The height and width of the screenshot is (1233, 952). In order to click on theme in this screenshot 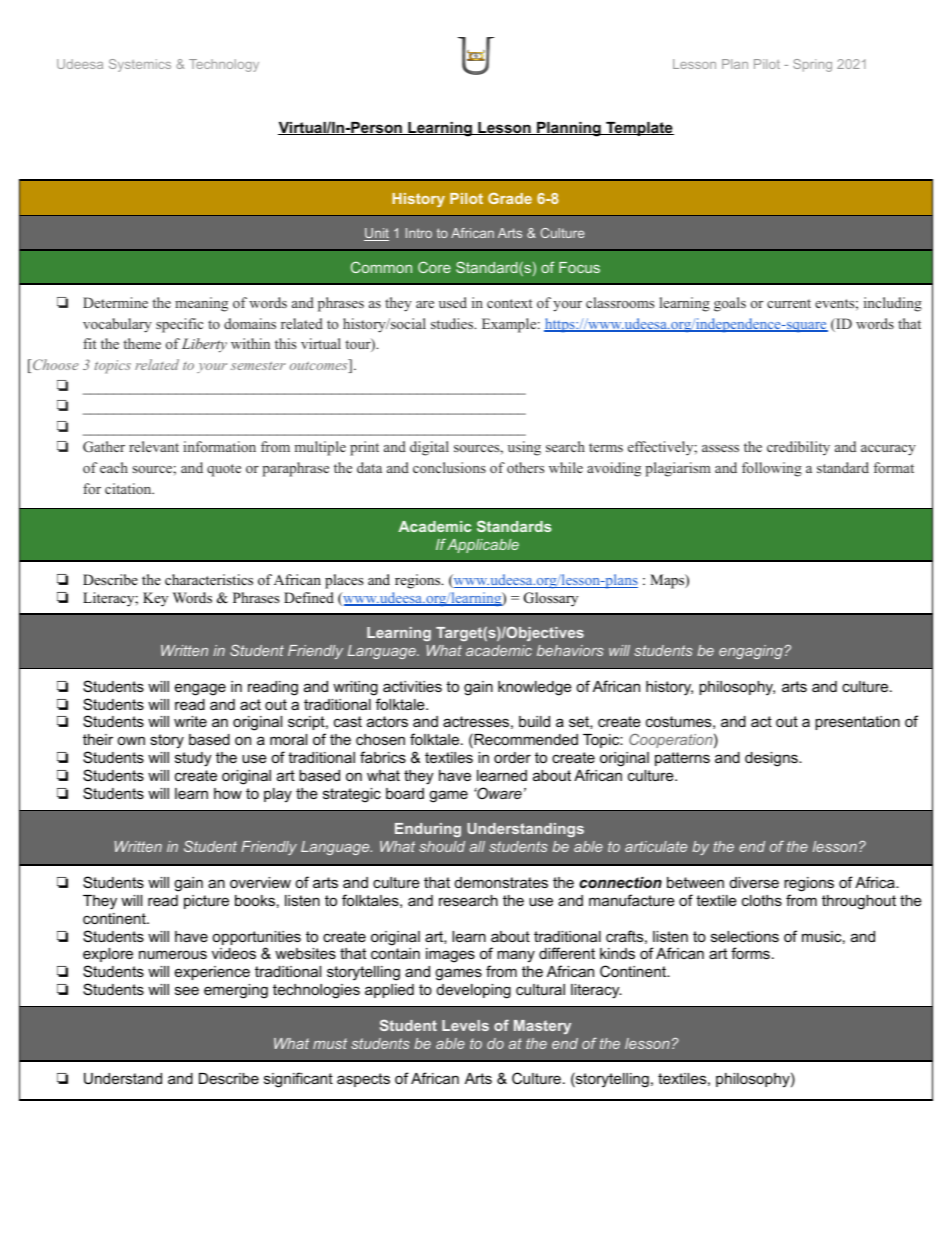, I will do `click(142, 343)`.
